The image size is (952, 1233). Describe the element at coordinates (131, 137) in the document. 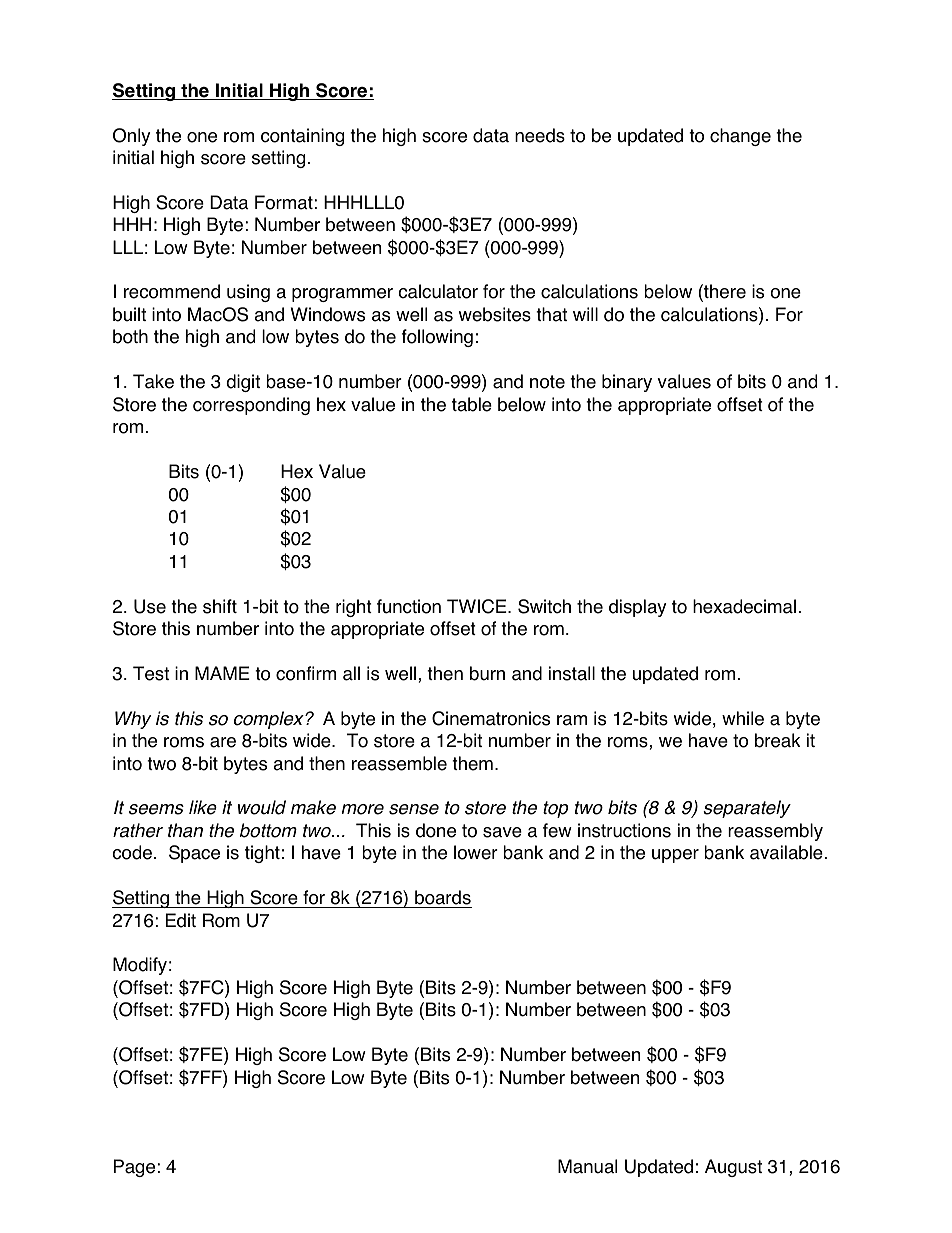

I see `Only` at that location.
